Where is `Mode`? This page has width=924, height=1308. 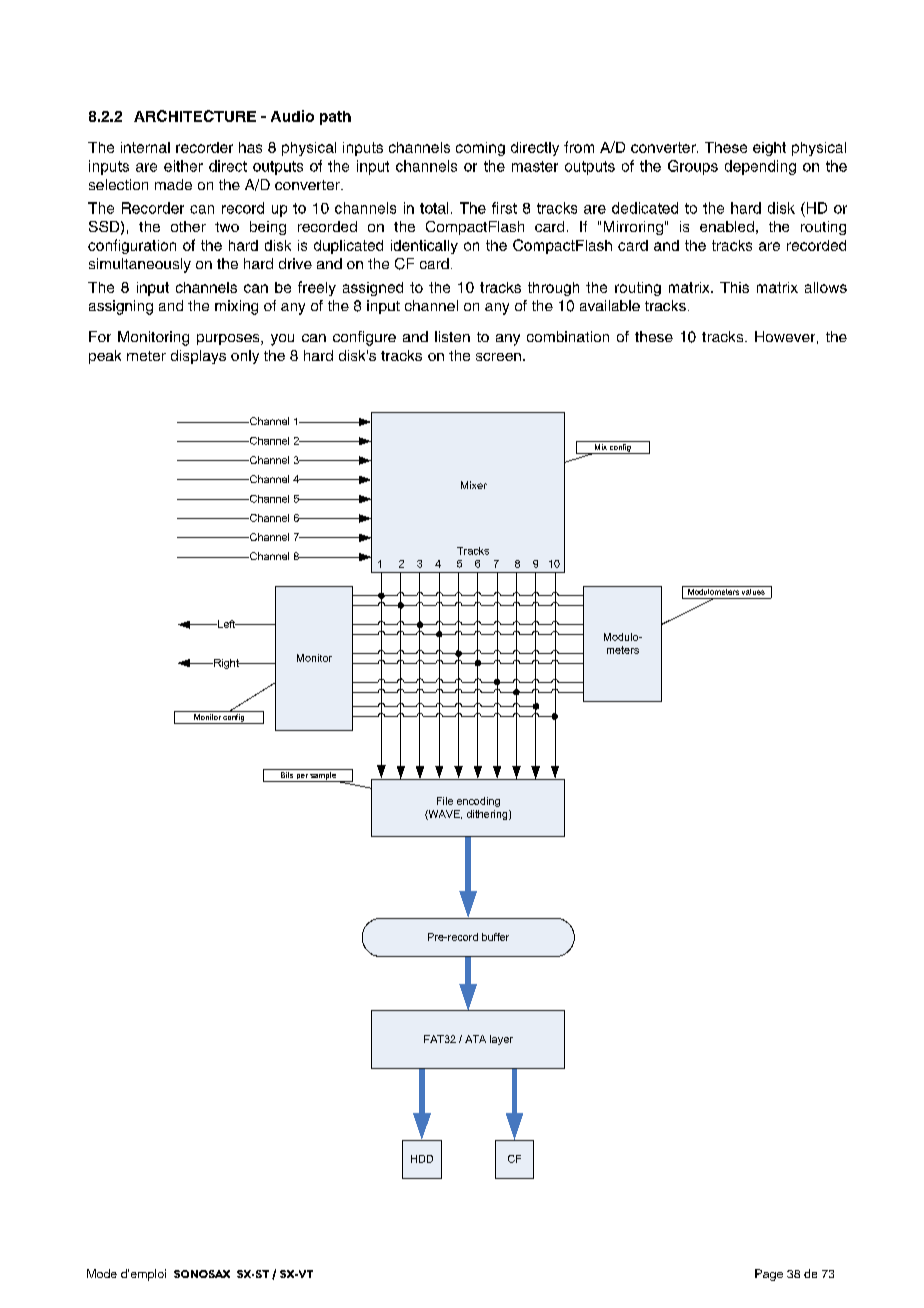 Mode is located at coordinates (102, 1273).
